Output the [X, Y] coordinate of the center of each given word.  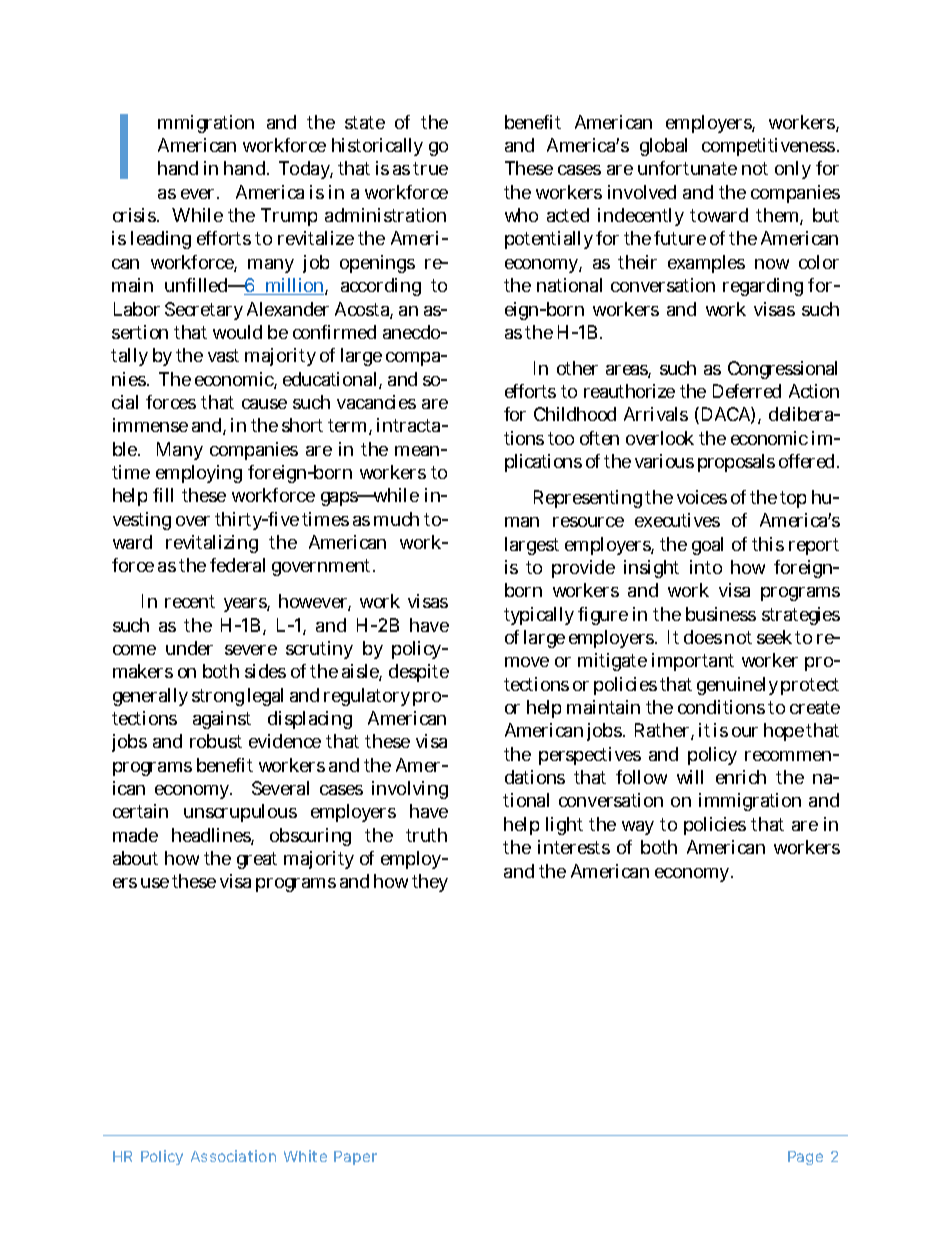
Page [805, 1158]
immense [150, 425]
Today [306, 170]
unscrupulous [240, 813]
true [430, 168]
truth [426, 835]
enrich [741, 777]
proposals [736, 463]
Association [233, 1156]
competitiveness [770, 147]
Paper [355, 1158]
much [396, 519]
